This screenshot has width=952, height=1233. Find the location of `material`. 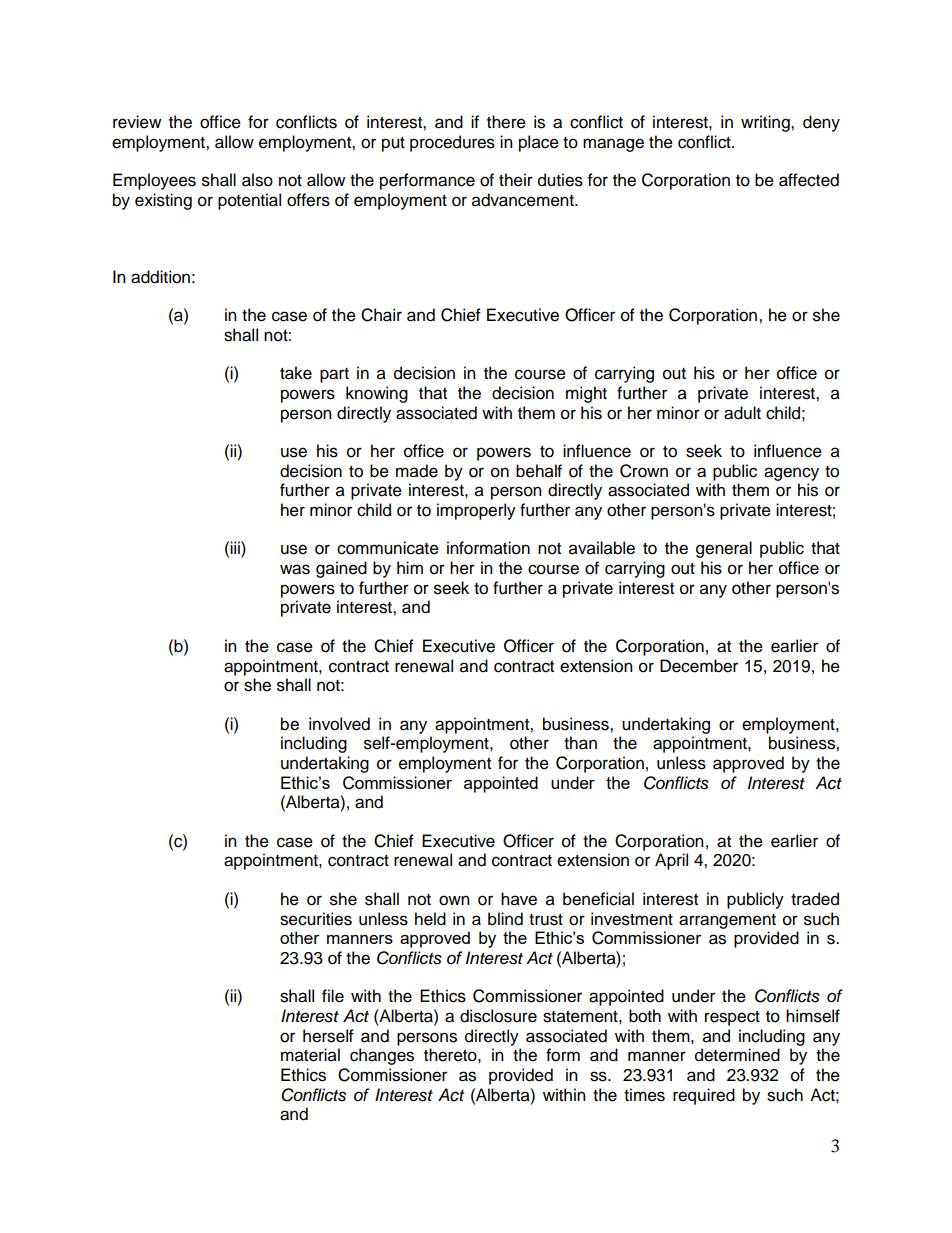

material is located at coordinates (310, 1055).
